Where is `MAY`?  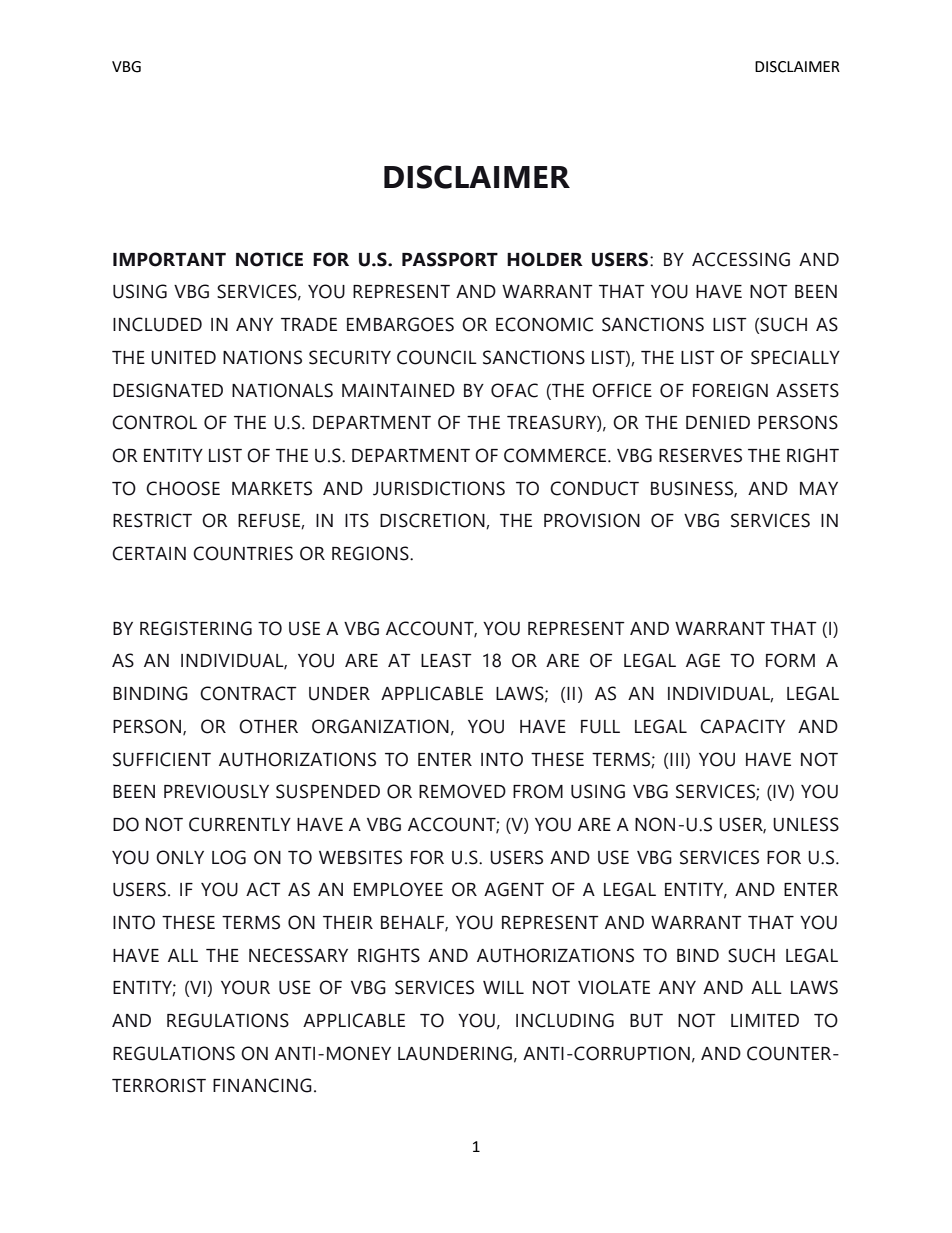 MAY is located at coordinates (819, 488).
